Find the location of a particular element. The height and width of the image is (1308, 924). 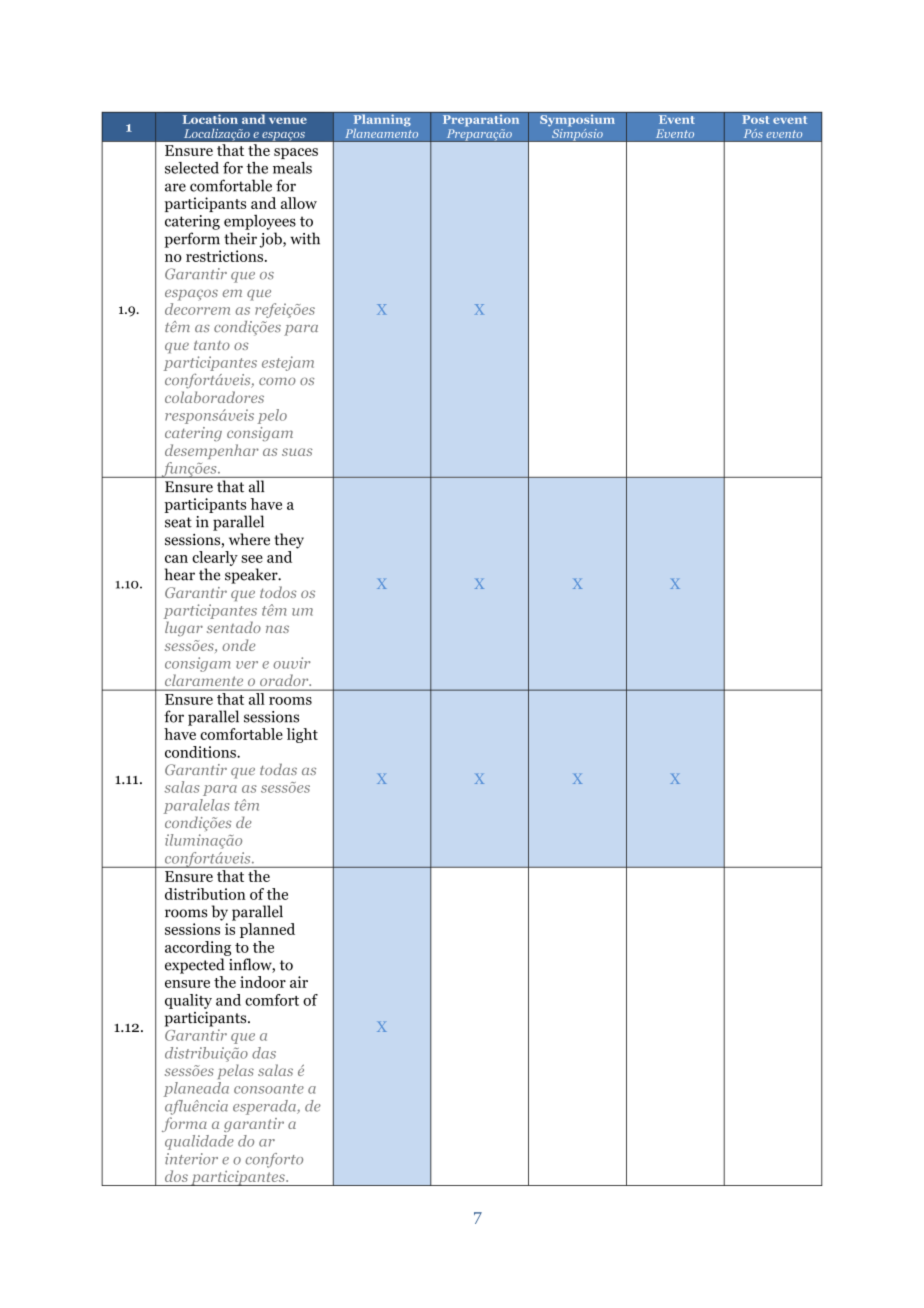

their is located at coordinates (240, 238).
